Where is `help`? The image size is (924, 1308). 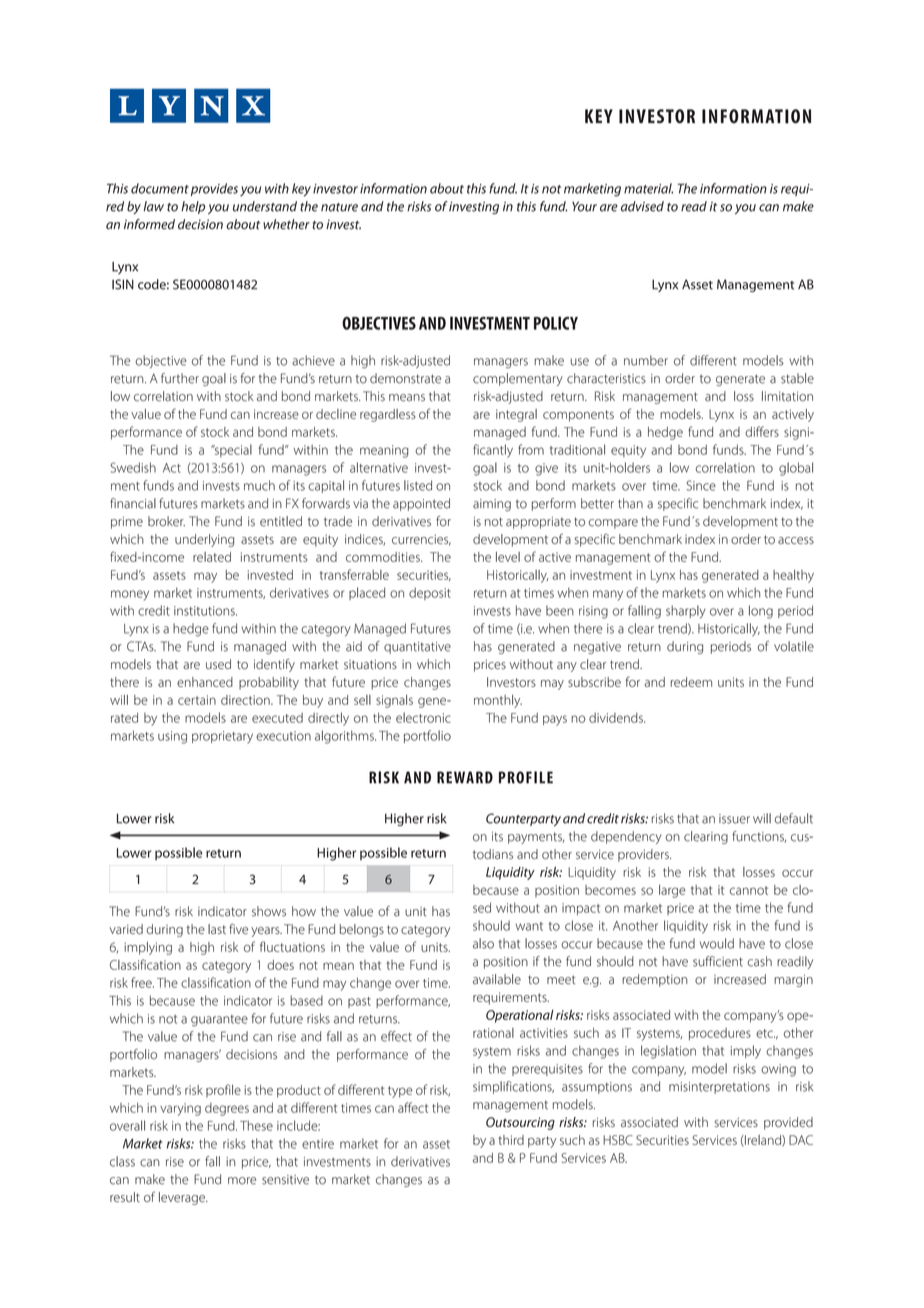
help is located at coordinates (193, 207).
